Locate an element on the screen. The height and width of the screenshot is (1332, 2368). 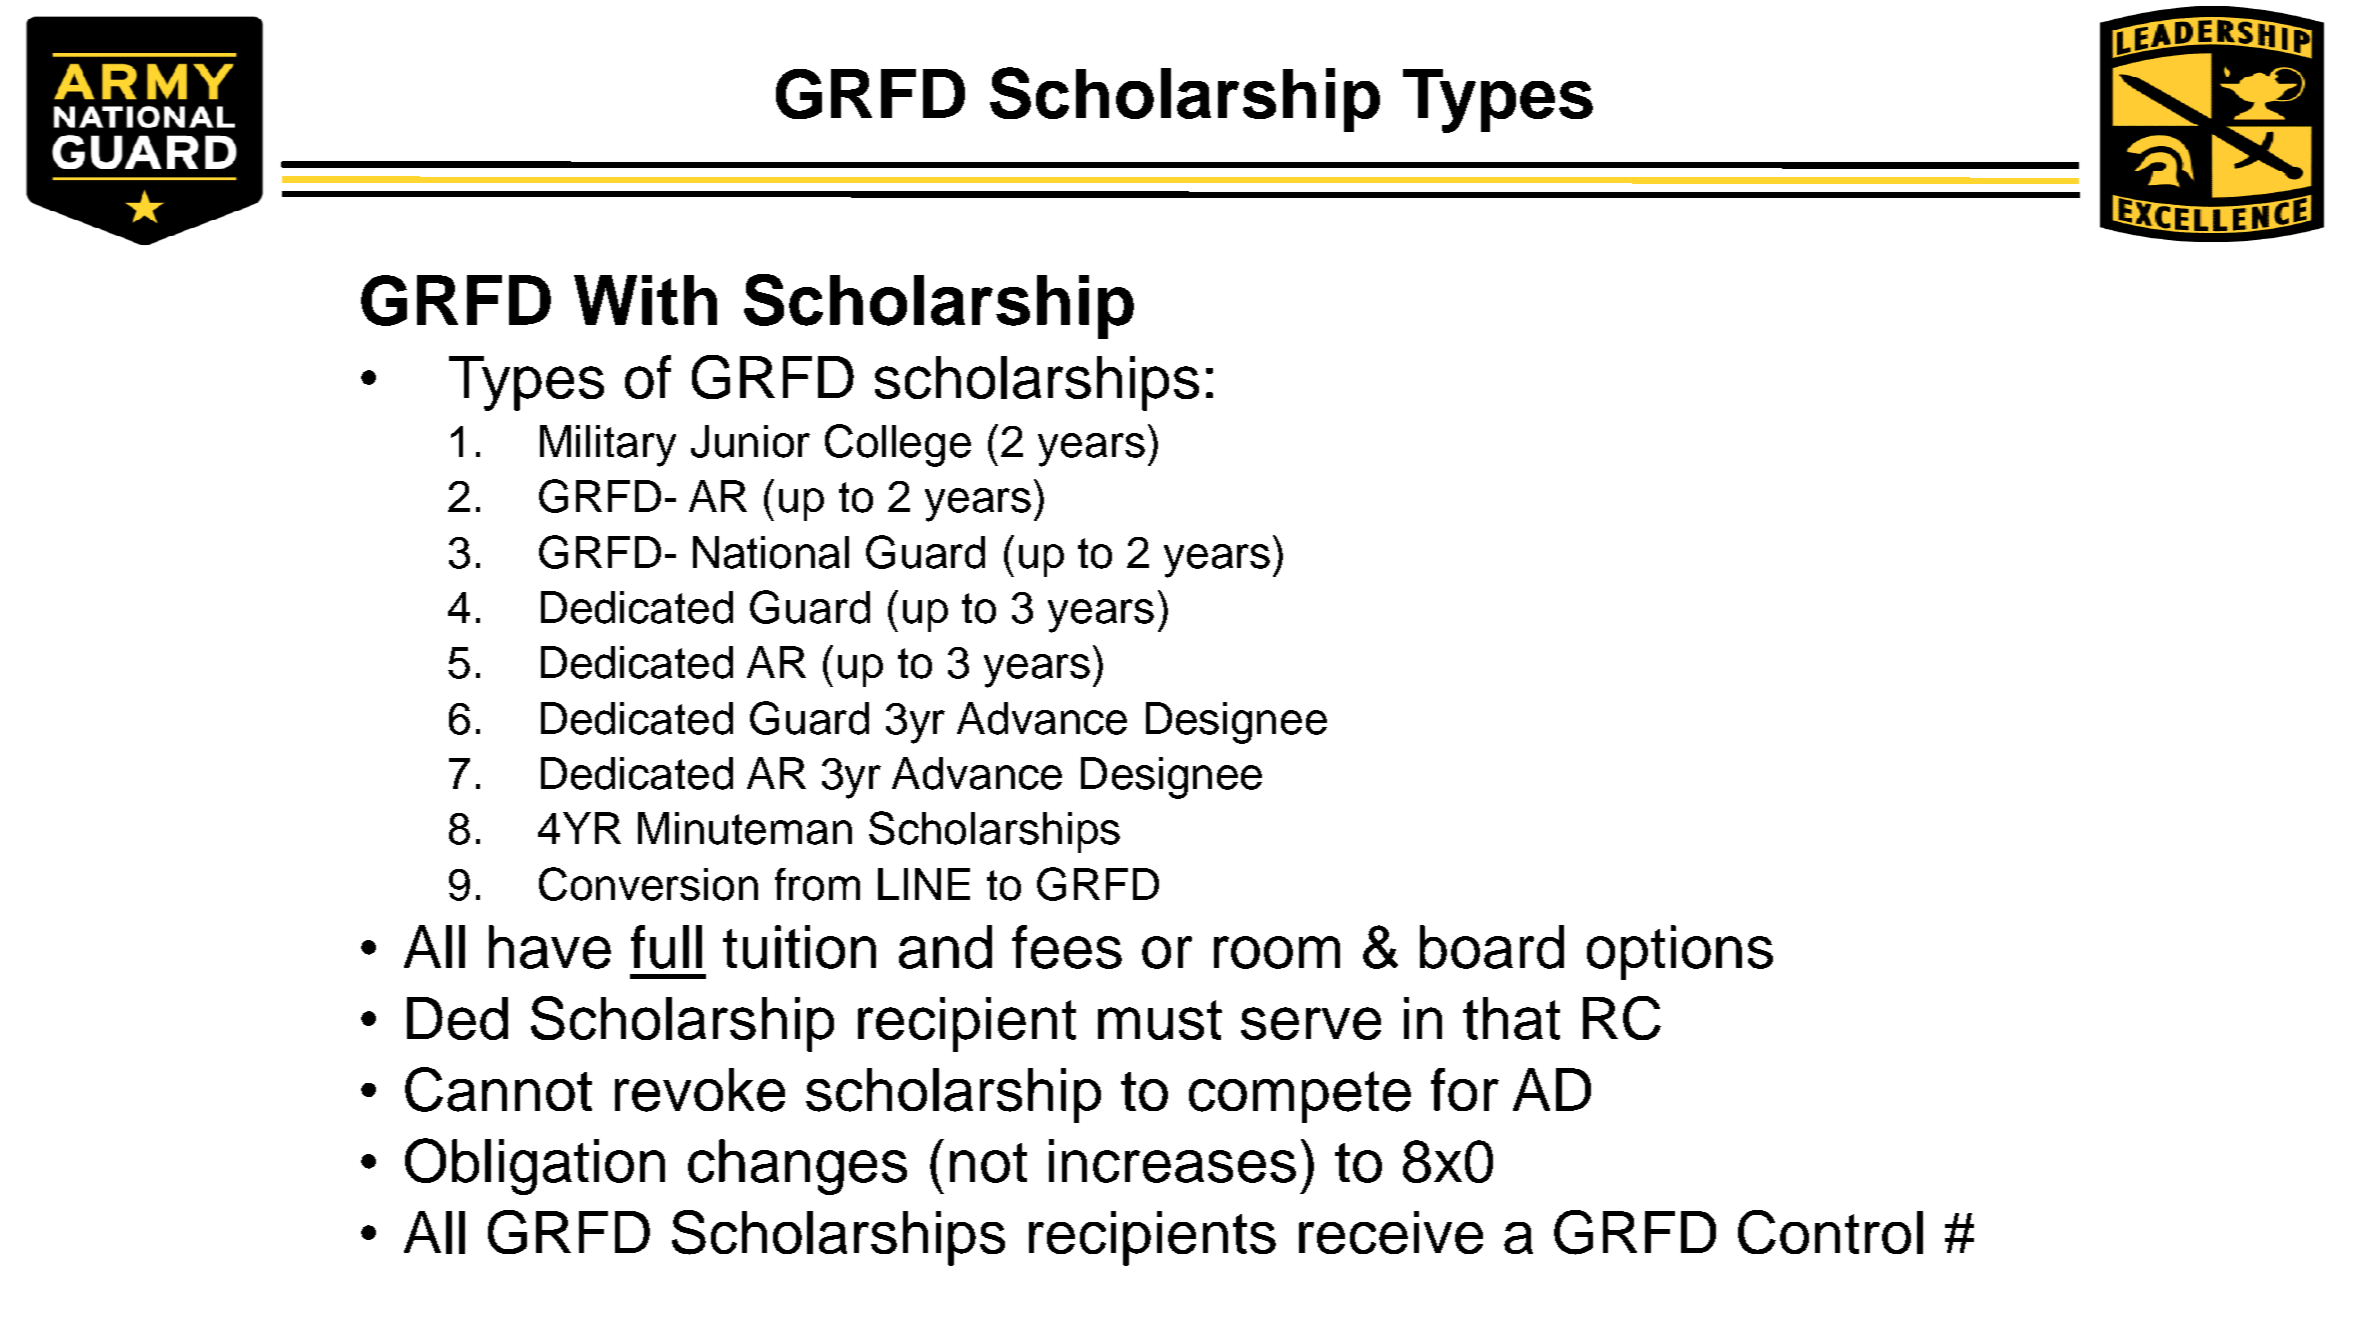
Junior is located at coordinates (750, 441).
